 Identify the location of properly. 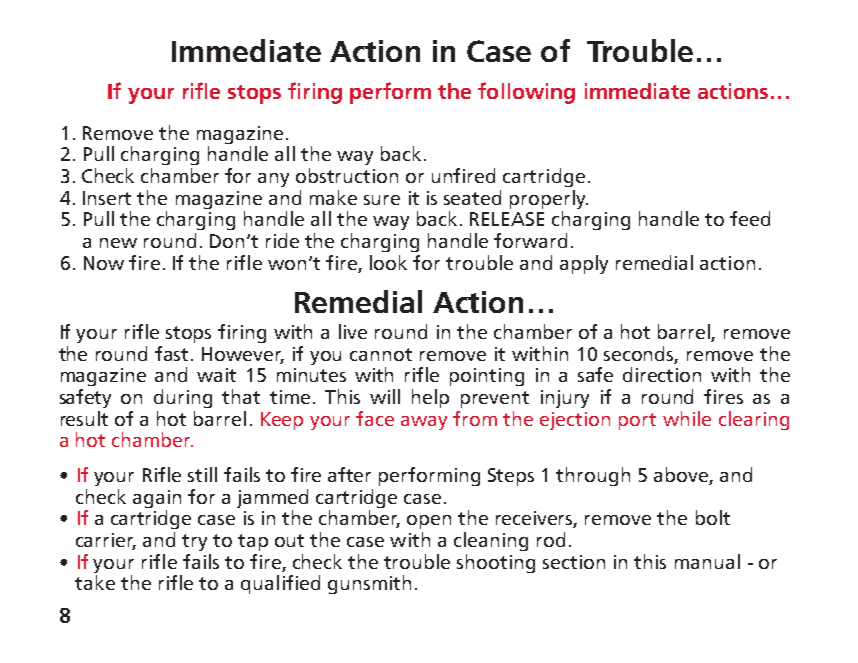
(549, 201).
